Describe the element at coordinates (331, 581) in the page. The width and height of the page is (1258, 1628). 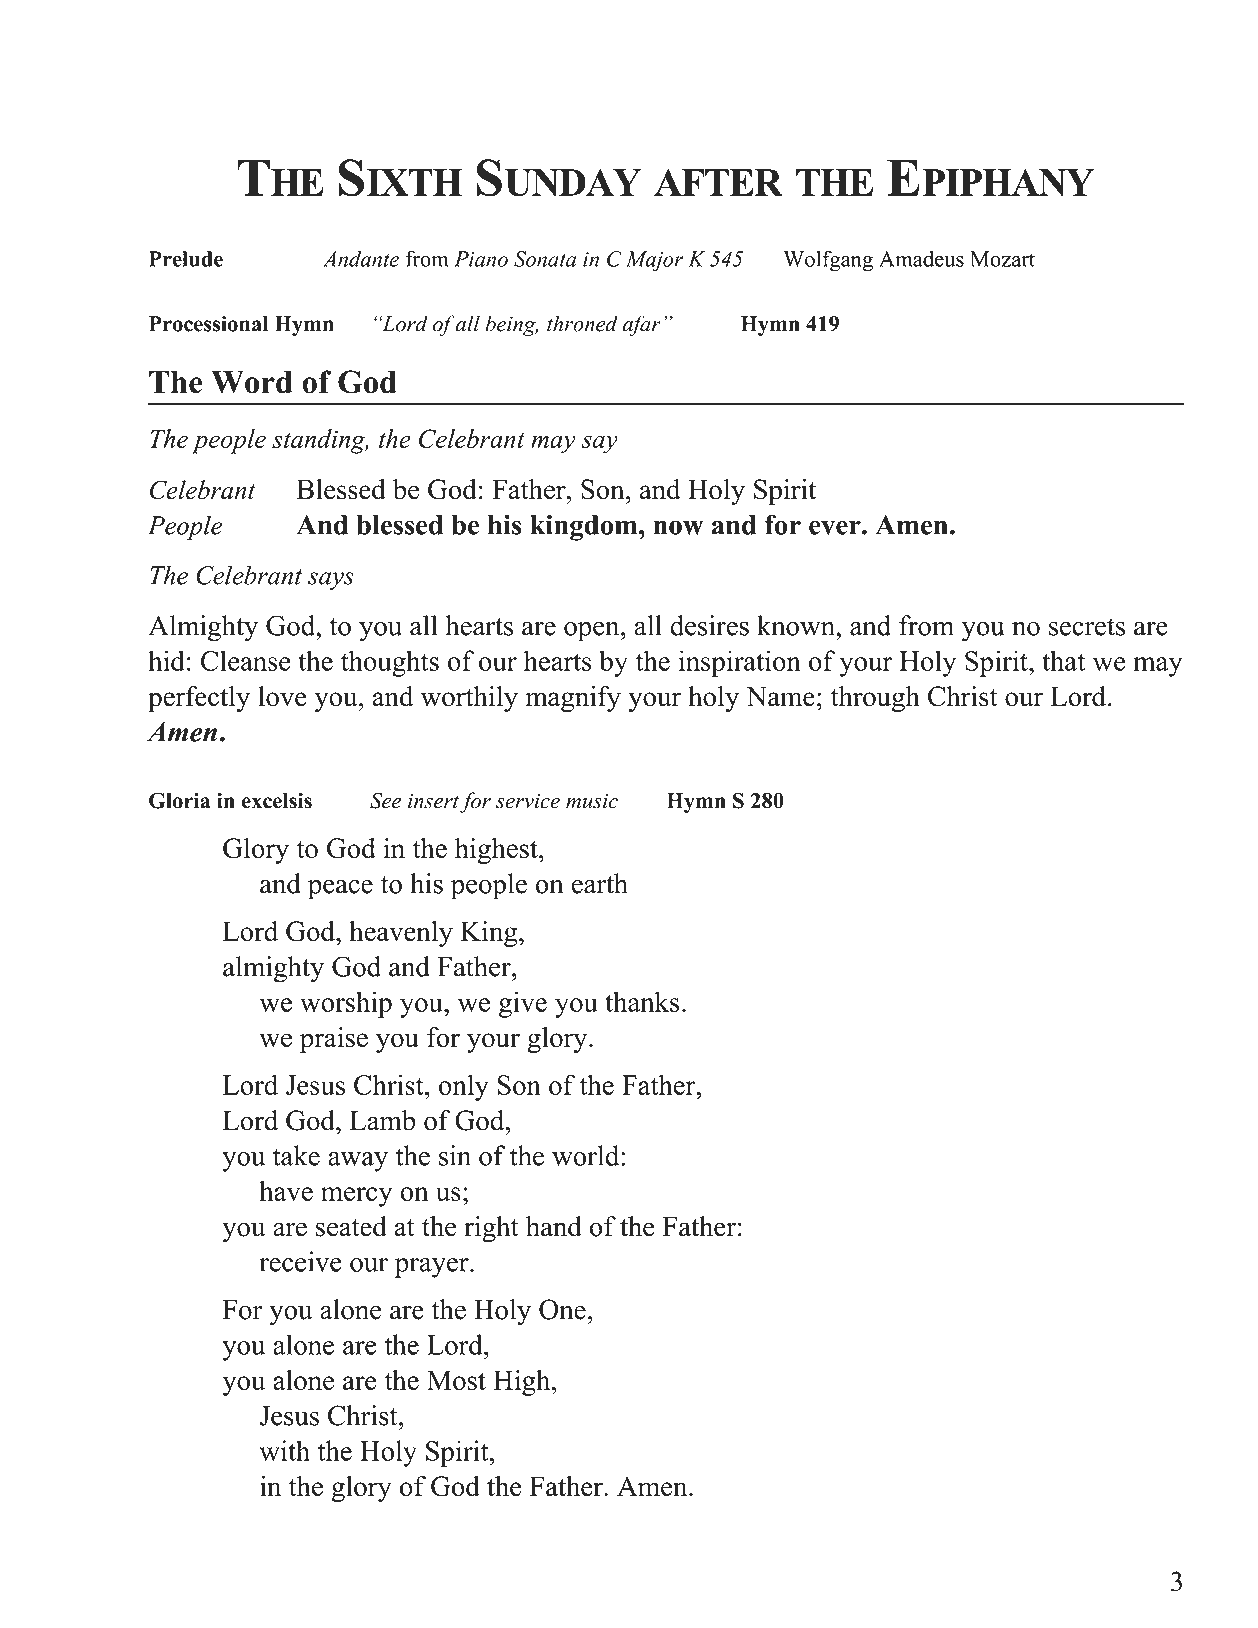
I see `says` at that location.
